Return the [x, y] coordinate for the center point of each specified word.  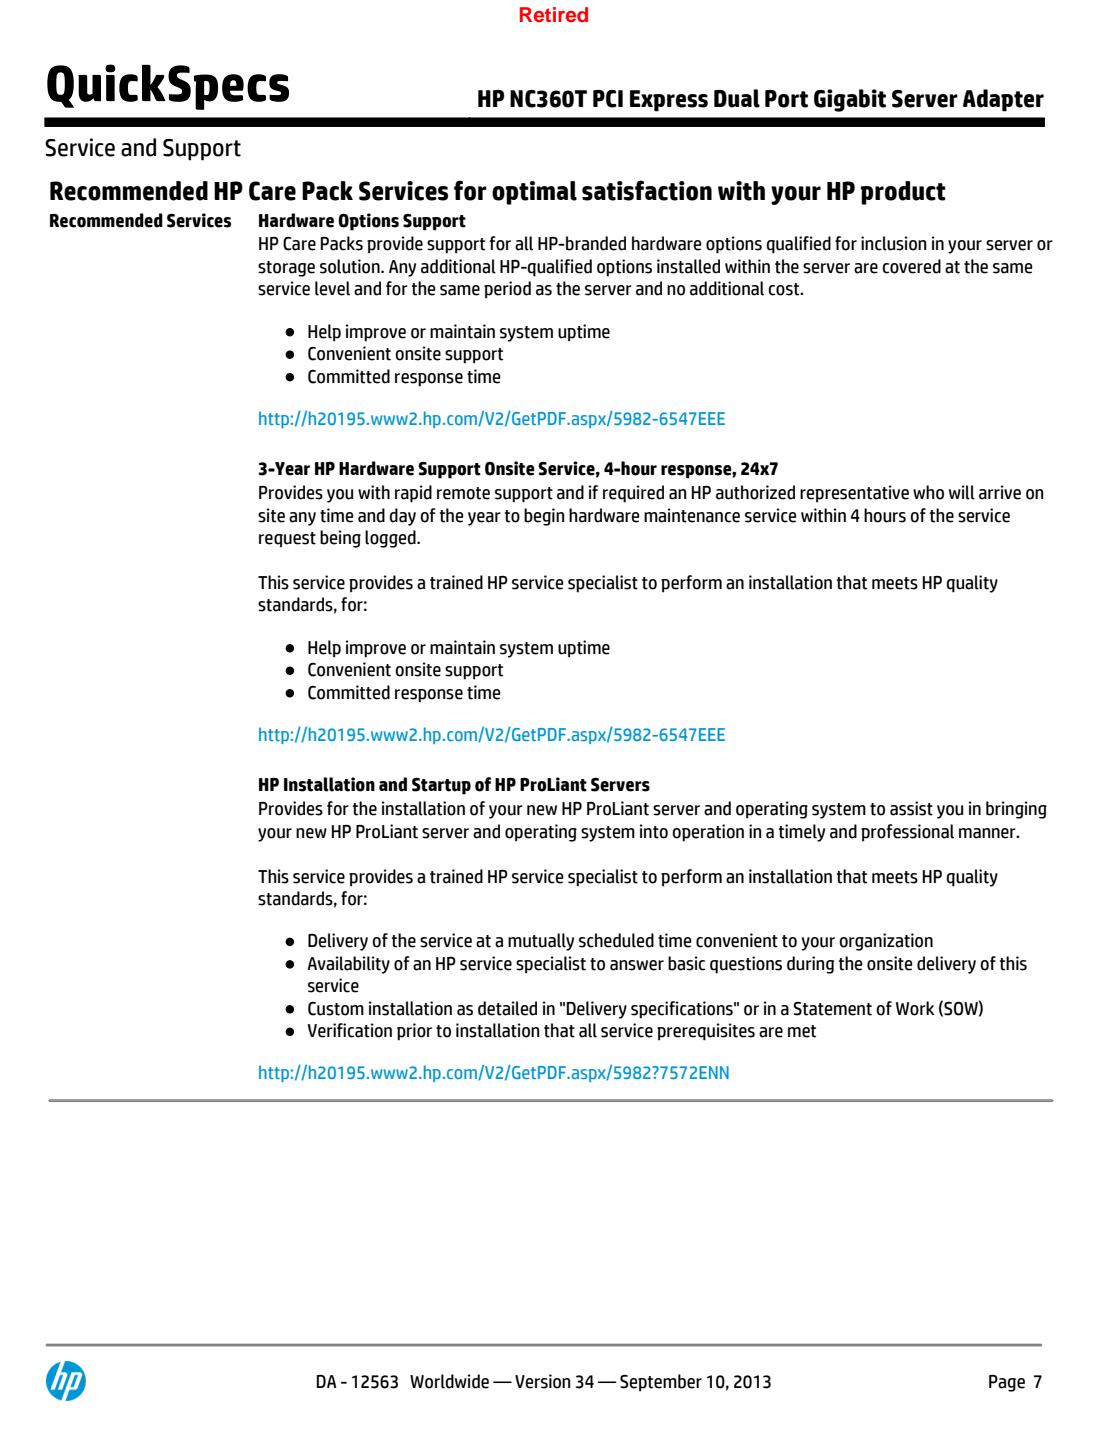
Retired [554, 14]
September [661, 1383]
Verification [350, 1030]
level [332, 288]
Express [669, 101]
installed [688, 266]
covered [911, 266]
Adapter [1003, 100]
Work [915, 1008]
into [654, 831]
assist [911, 808]
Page [1007, 1383]
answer [637, 965]
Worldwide [449, 1381]
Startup [441, 786]
